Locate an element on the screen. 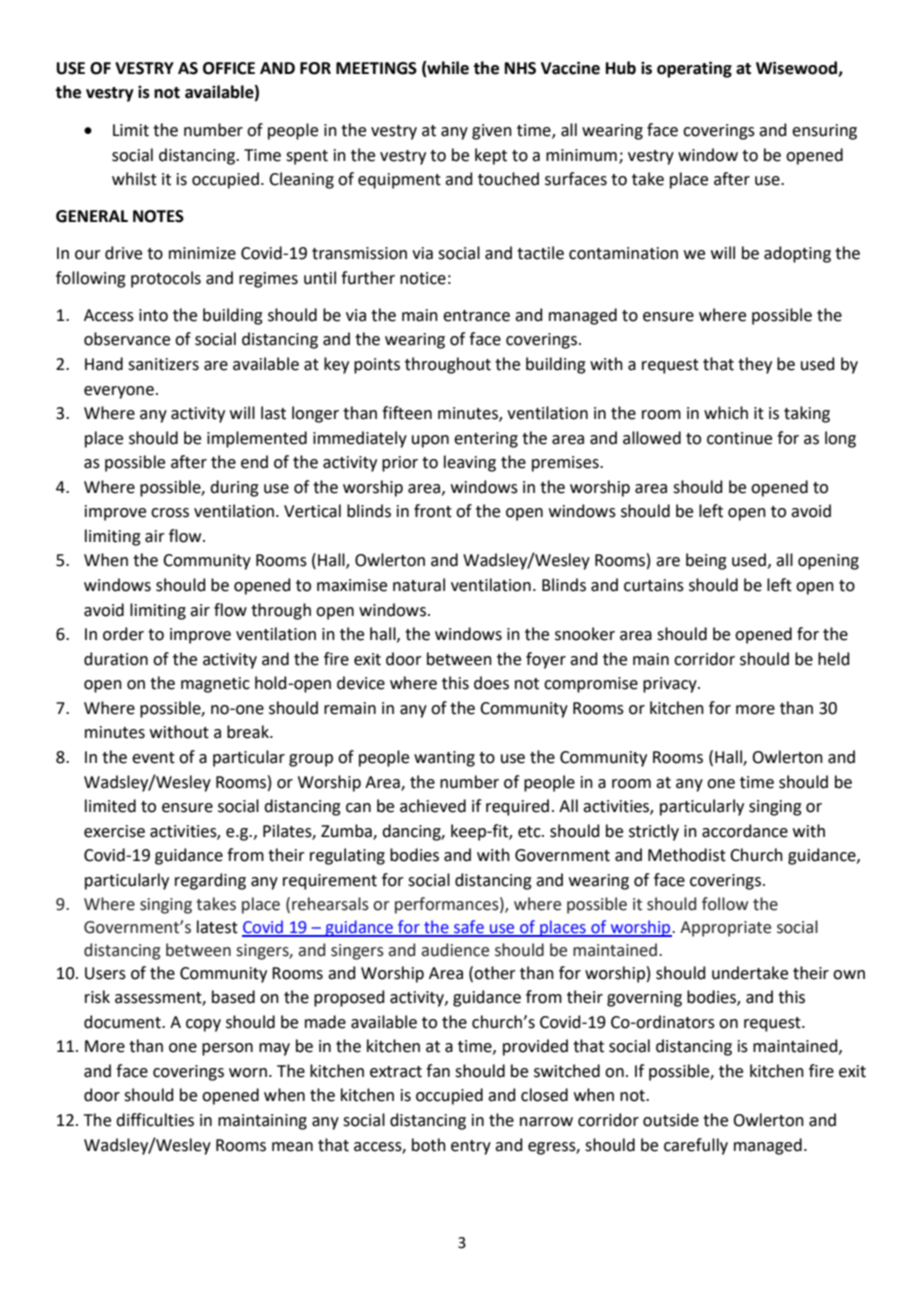 The height and width of the screenshot is (1308, 924). accordance is located at coordinates (745, 831).
